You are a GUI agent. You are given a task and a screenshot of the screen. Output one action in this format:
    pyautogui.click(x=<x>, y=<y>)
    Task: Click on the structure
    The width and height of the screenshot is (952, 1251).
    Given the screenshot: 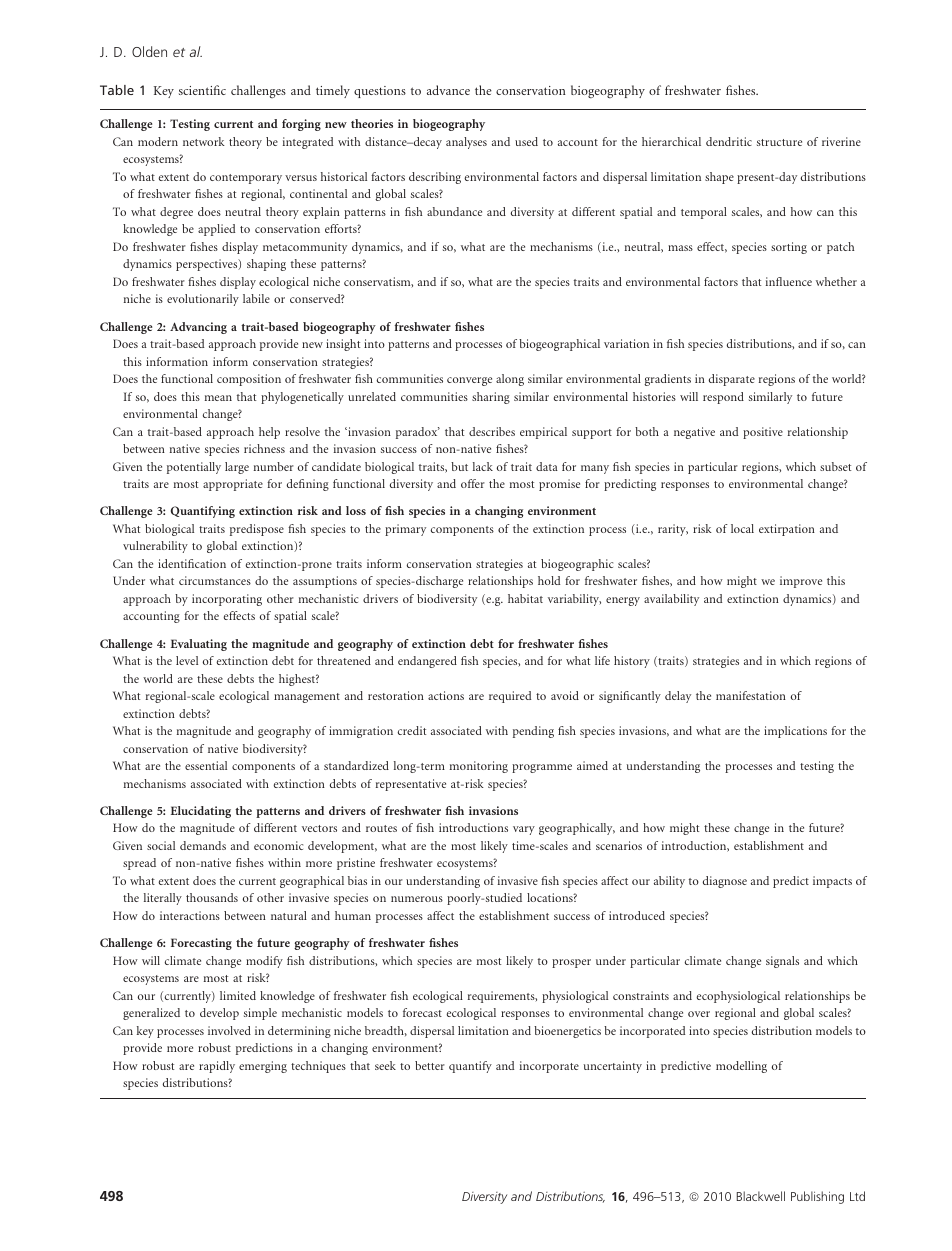 What is the action you would take?
    pyautogui.click(x=779, y=142)
